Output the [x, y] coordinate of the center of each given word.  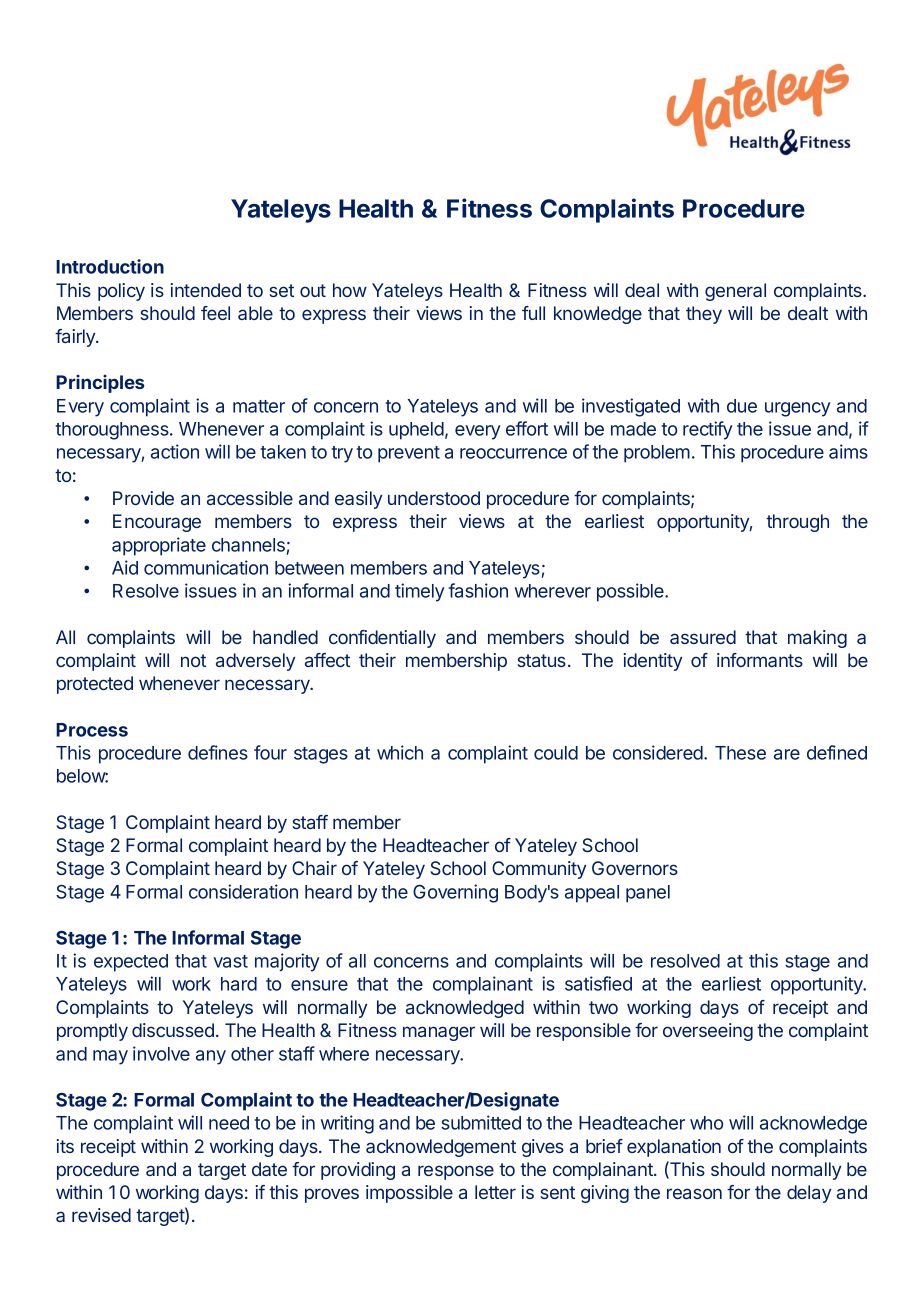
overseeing [708, 1032]
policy [121, 292]
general [735, 292]
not [193, 660]
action [175, 451]
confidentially [382, 639]
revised [101, 1215]
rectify [708, 430]
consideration [243, 891]
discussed [173, 1030]
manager [439, 1033]
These [740, 753]
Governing [455, 893]
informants [760, 660]
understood [434, 498]
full [533, 313]
